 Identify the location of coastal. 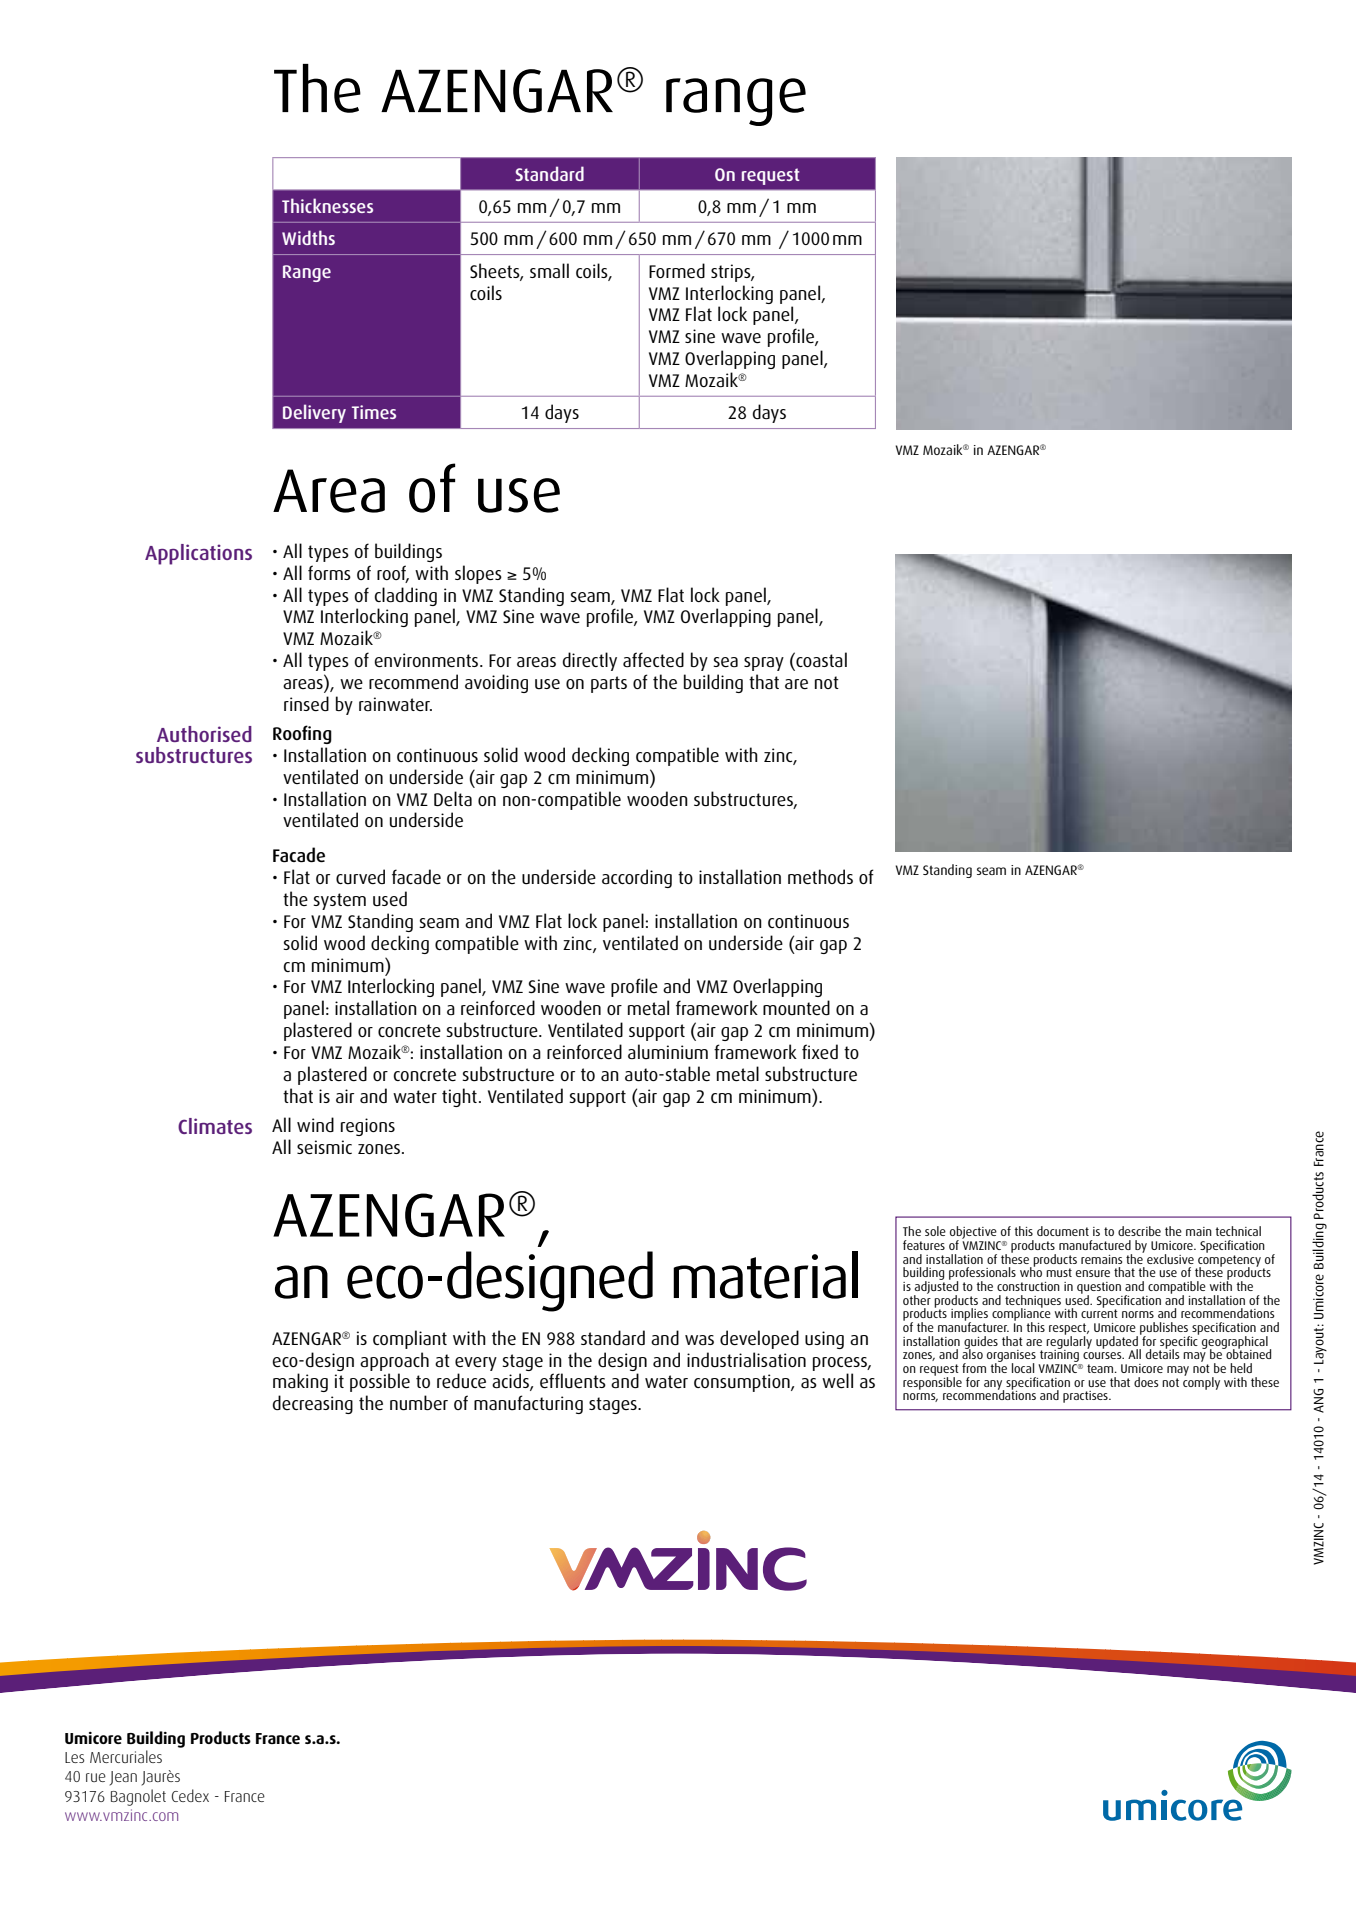
(820, 661).
